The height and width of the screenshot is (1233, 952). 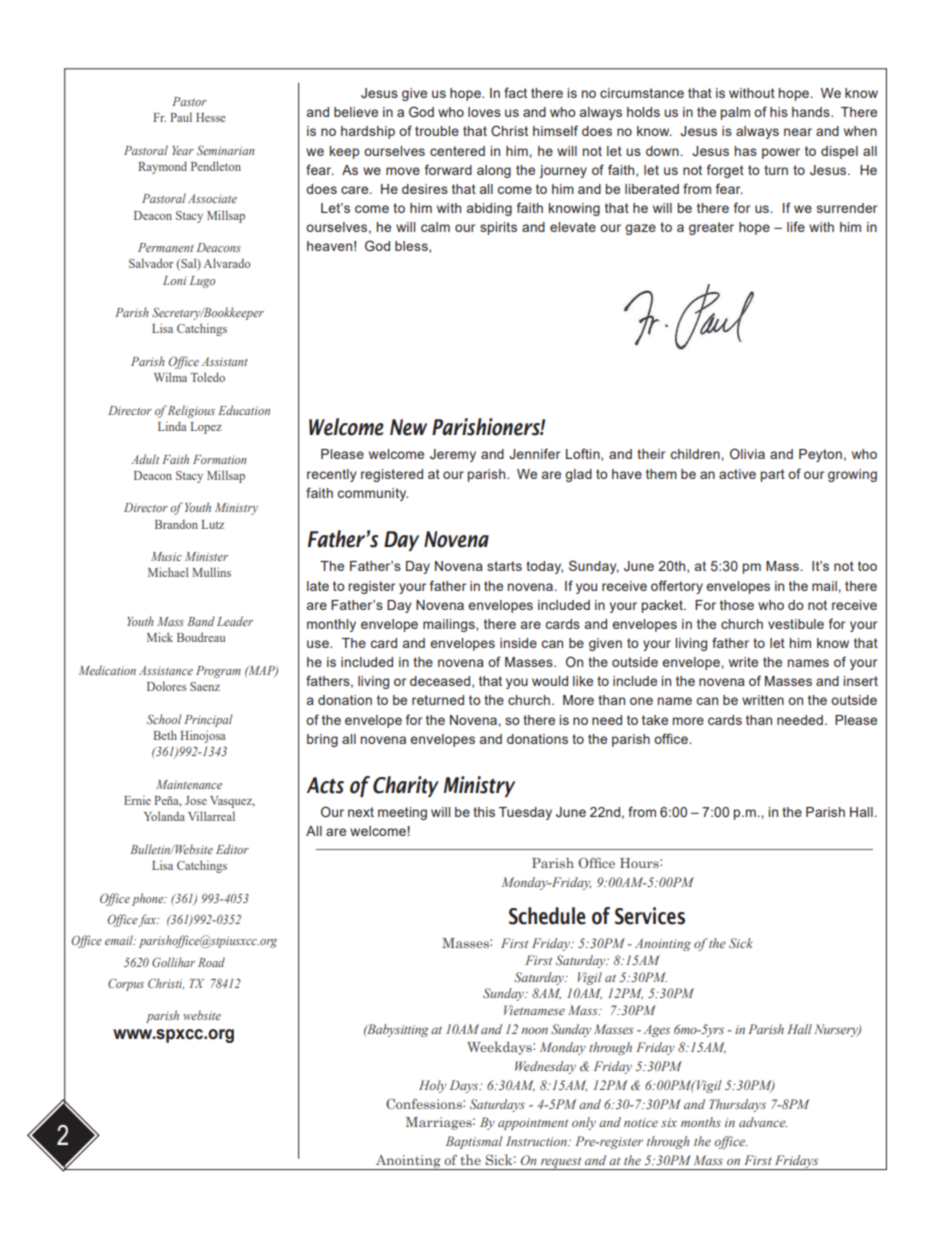 What do you see at coordinates (798, 132) in the screenshot?
I see `near` at bounding box center [798, 132].
